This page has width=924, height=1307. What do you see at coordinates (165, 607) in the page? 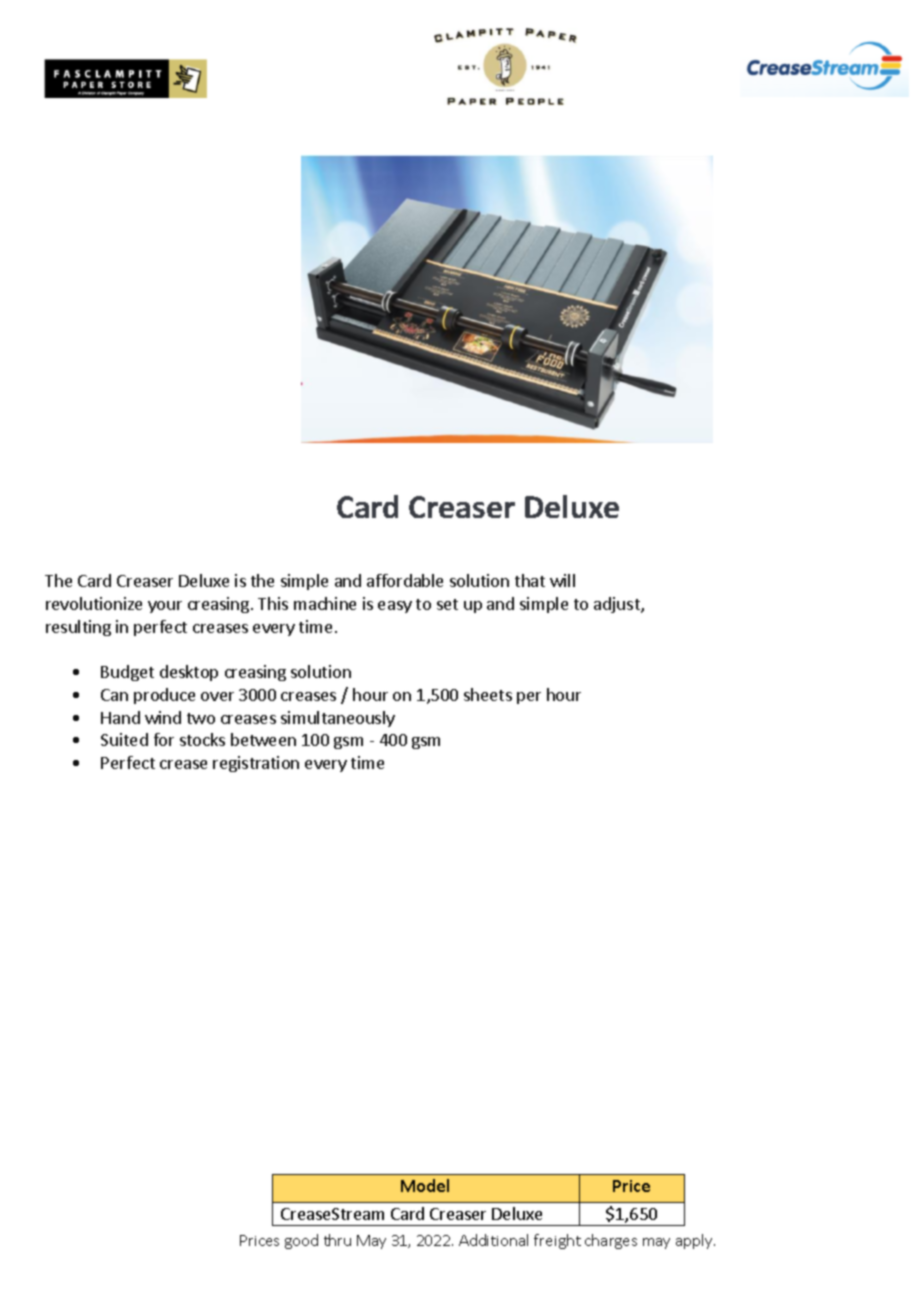
I see `your` at bounding box center [165, 607].
